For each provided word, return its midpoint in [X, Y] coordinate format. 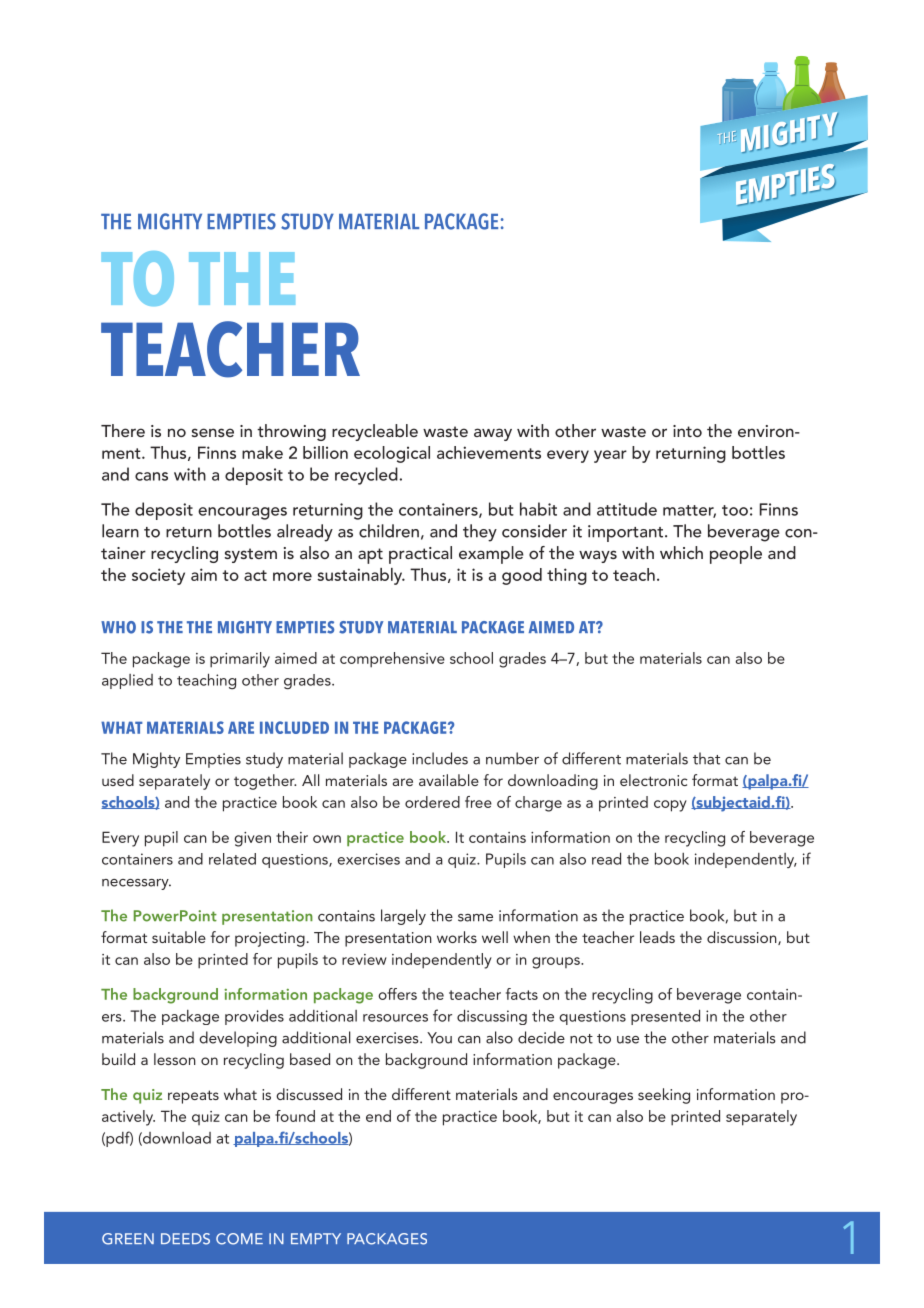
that [706, 758]
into [687, 431]
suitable [179, 937]
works [457, 937]
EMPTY [316, 1238]
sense [213, 432]
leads [657, 937]
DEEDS [185, 1239]
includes [440, 758]
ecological [392, 454]
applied [127, 681]
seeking [664, 1096]
